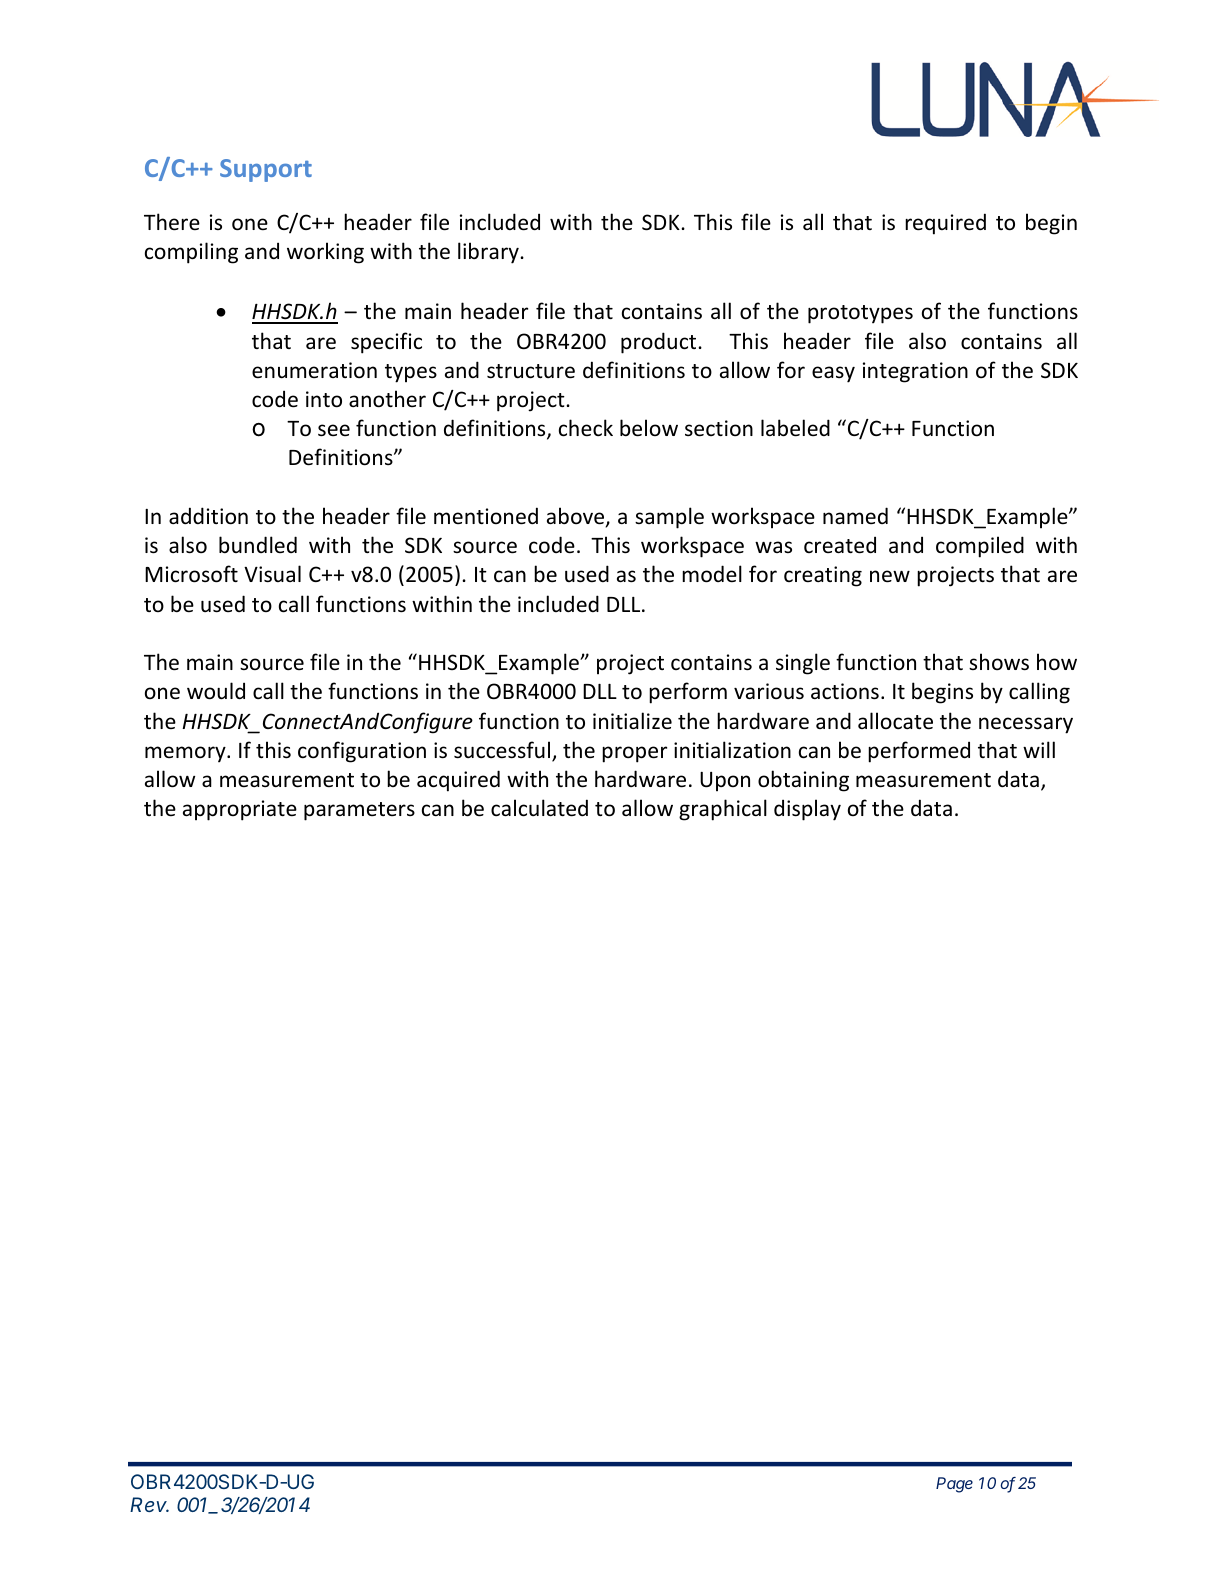  I want to click on display, so click(807, 810).
